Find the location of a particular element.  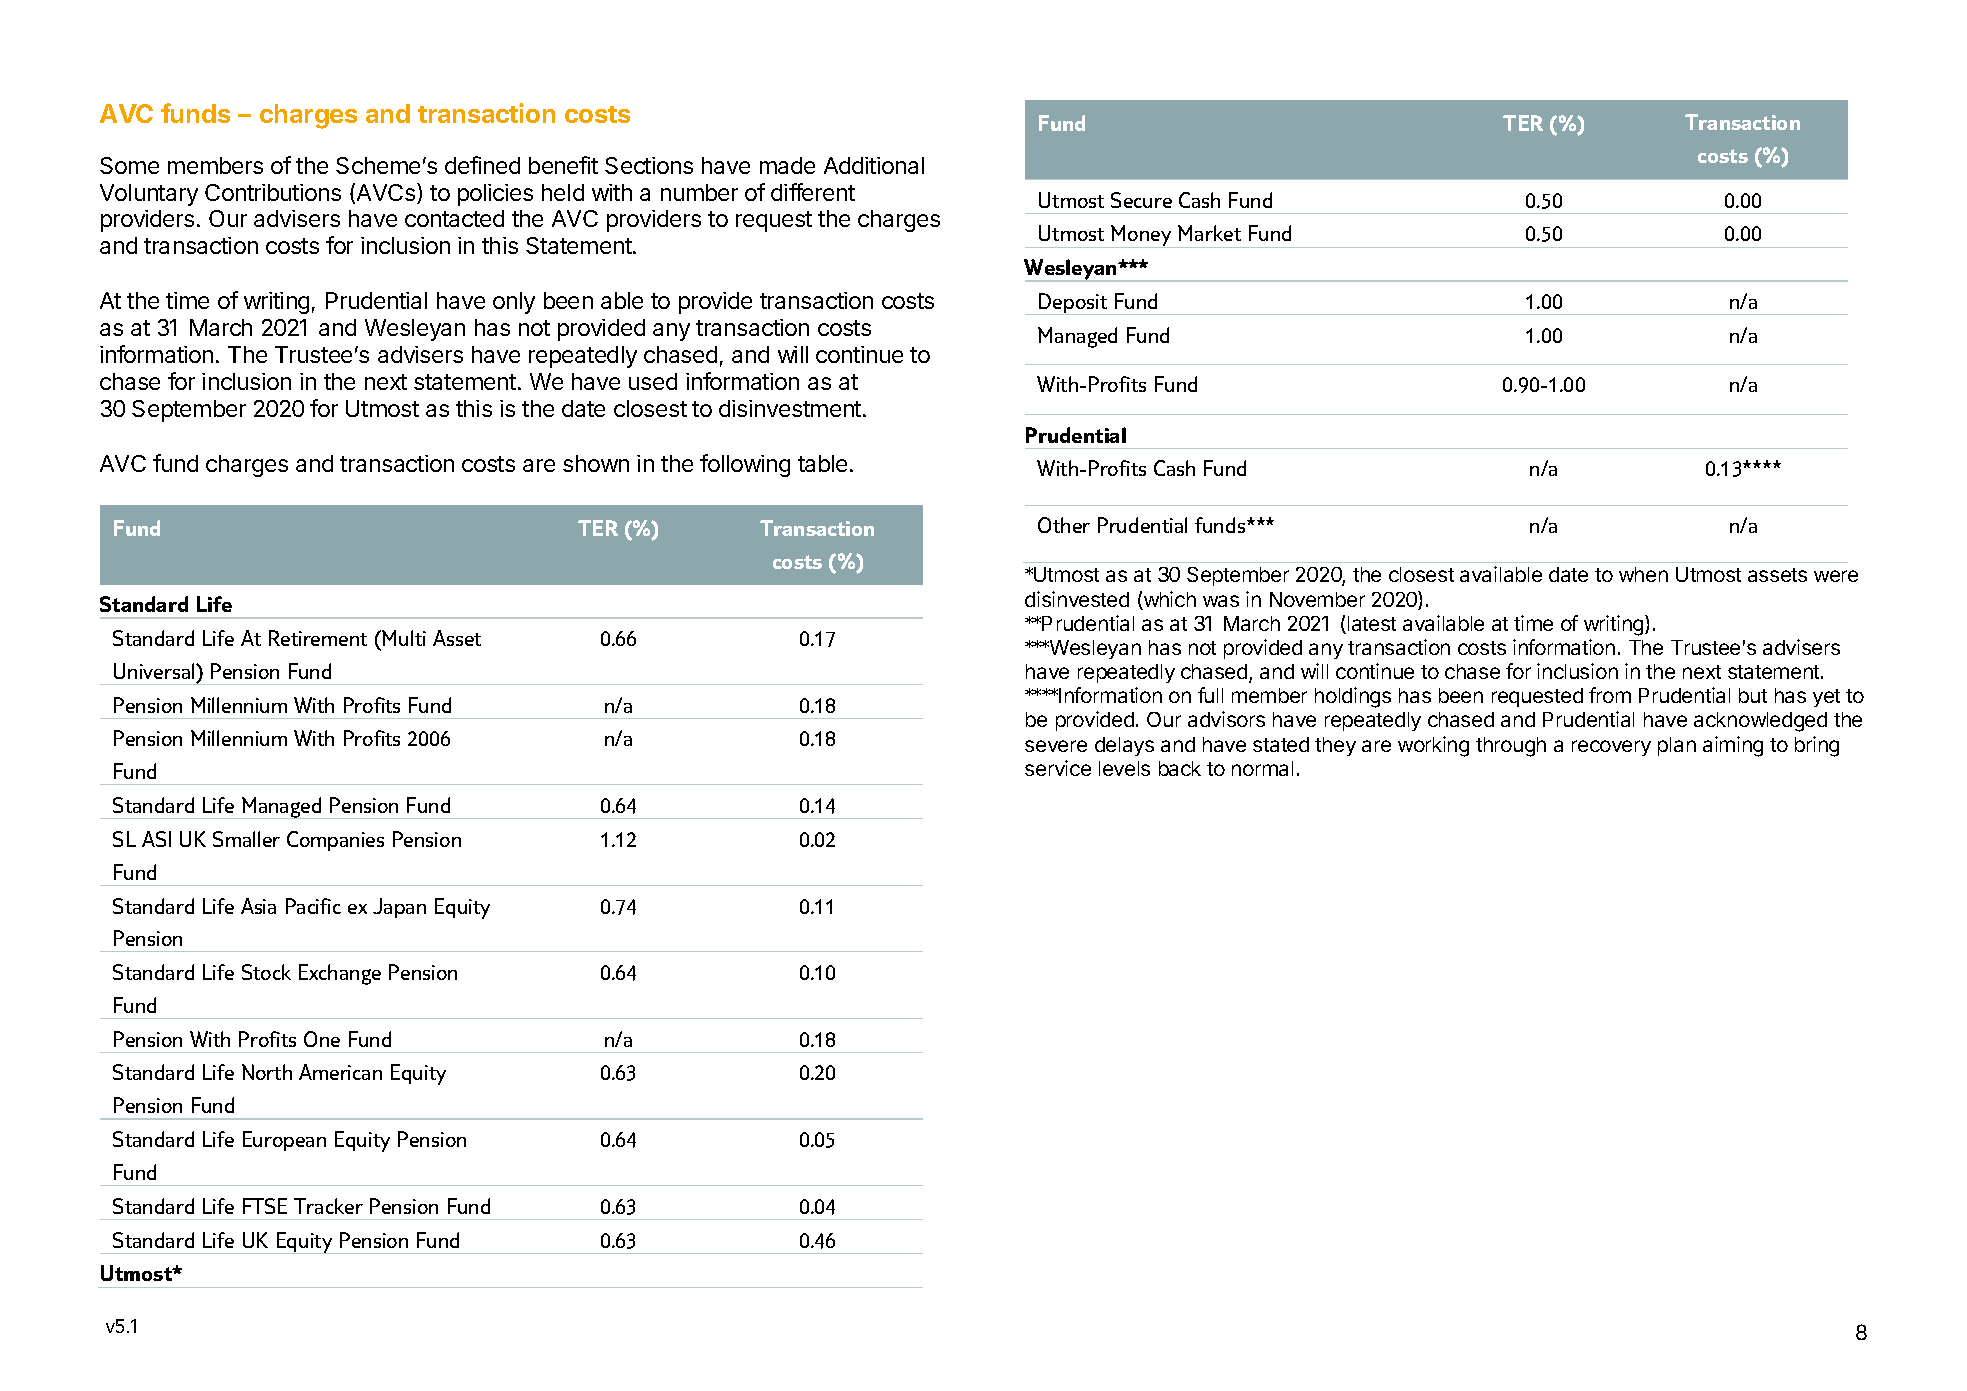

from is located at coordinates (1610, 695).
